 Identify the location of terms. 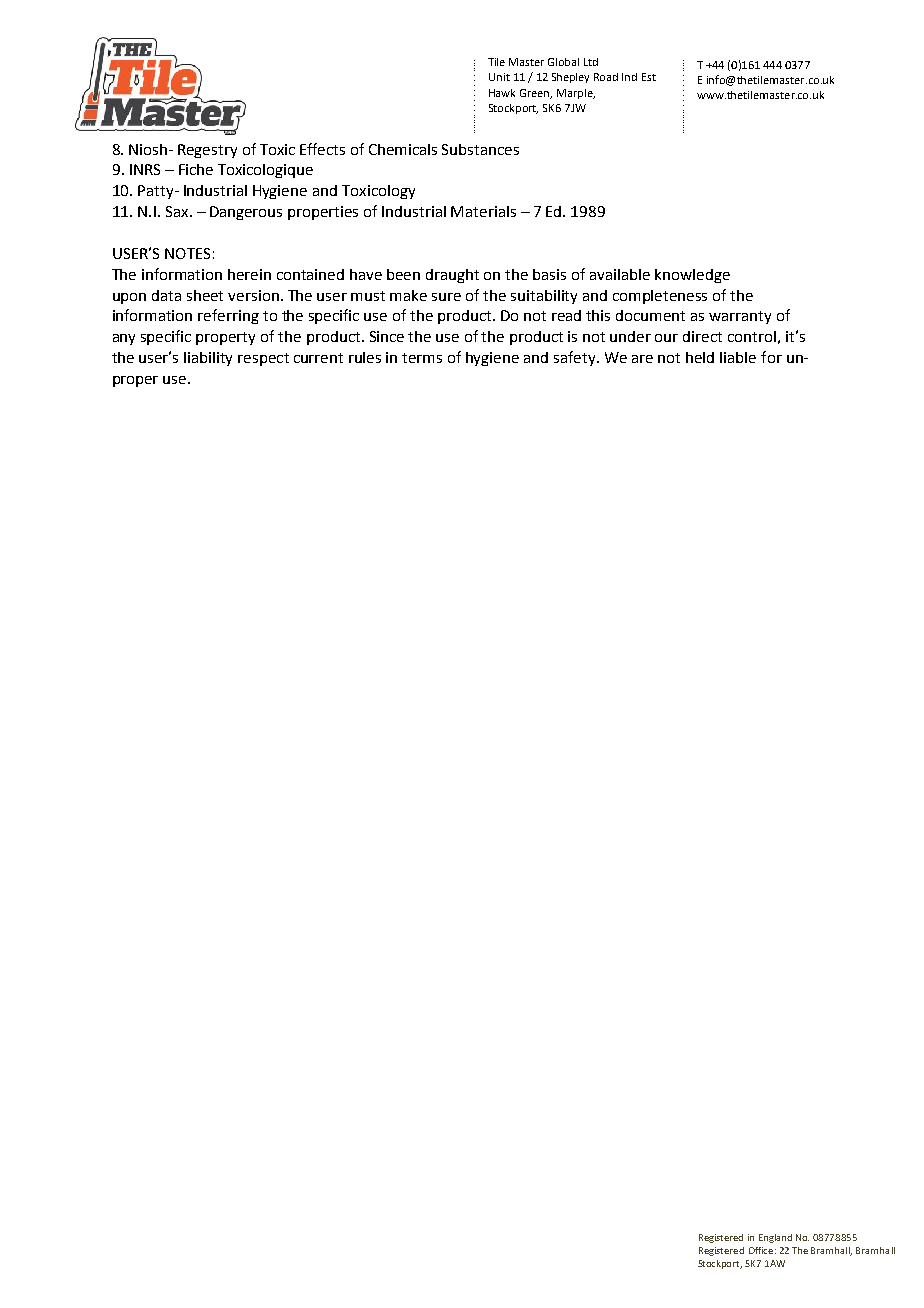
(422, 358).
